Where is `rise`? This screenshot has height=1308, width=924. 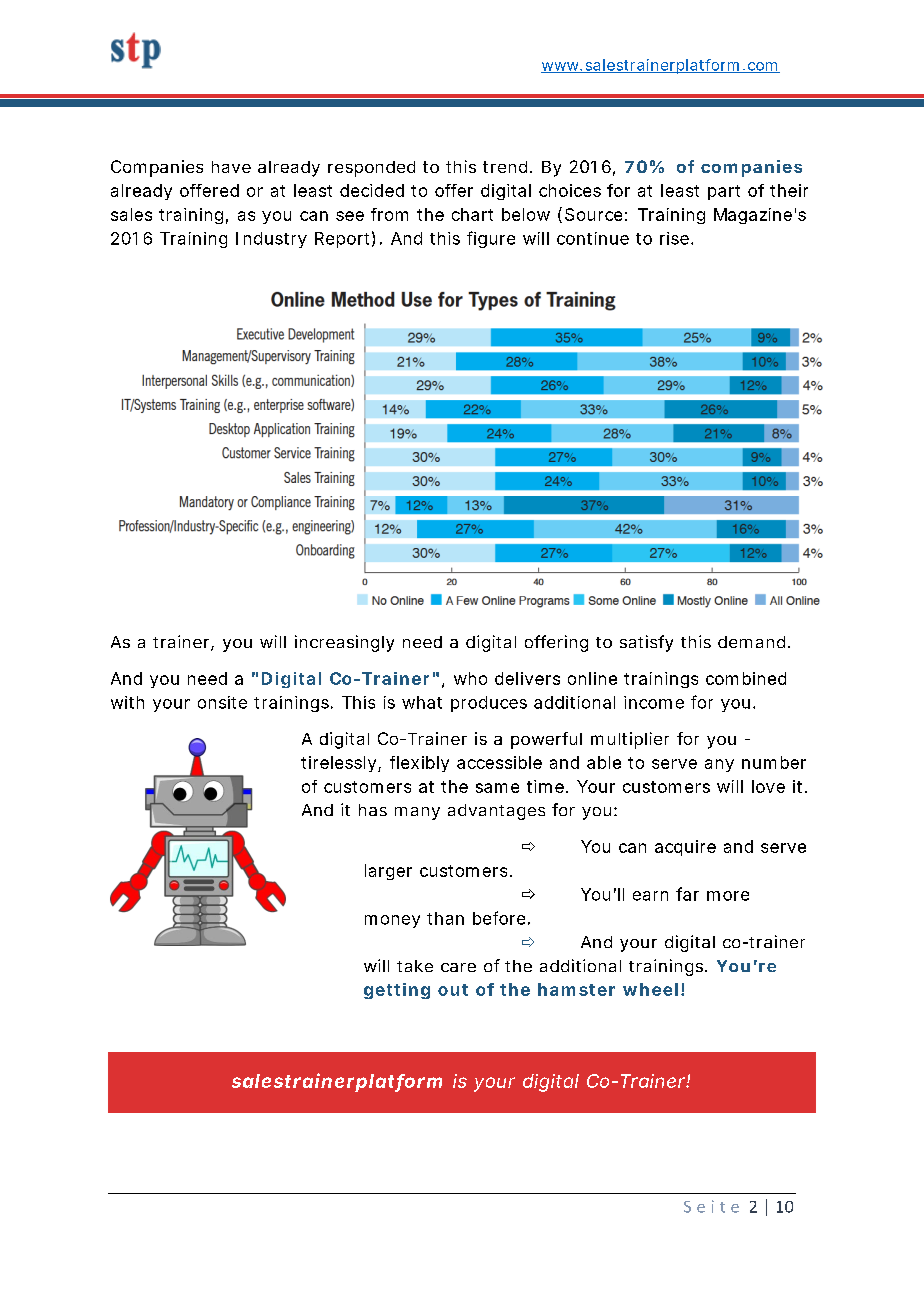
rise is located at coordinates (676, 238).
